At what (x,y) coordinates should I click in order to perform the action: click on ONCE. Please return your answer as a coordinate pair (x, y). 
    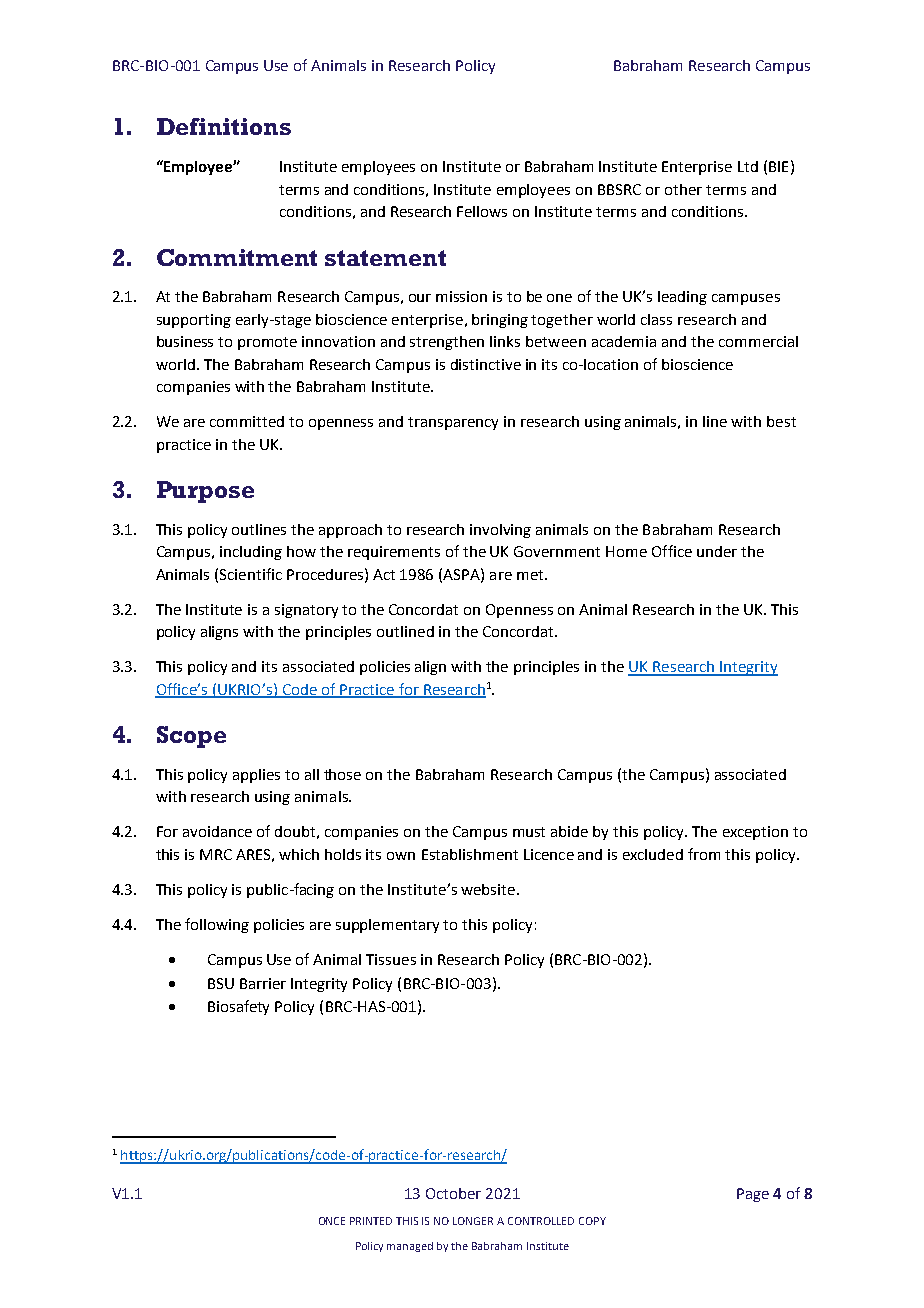
    Looking at the image, I should click on (332, 1221).
